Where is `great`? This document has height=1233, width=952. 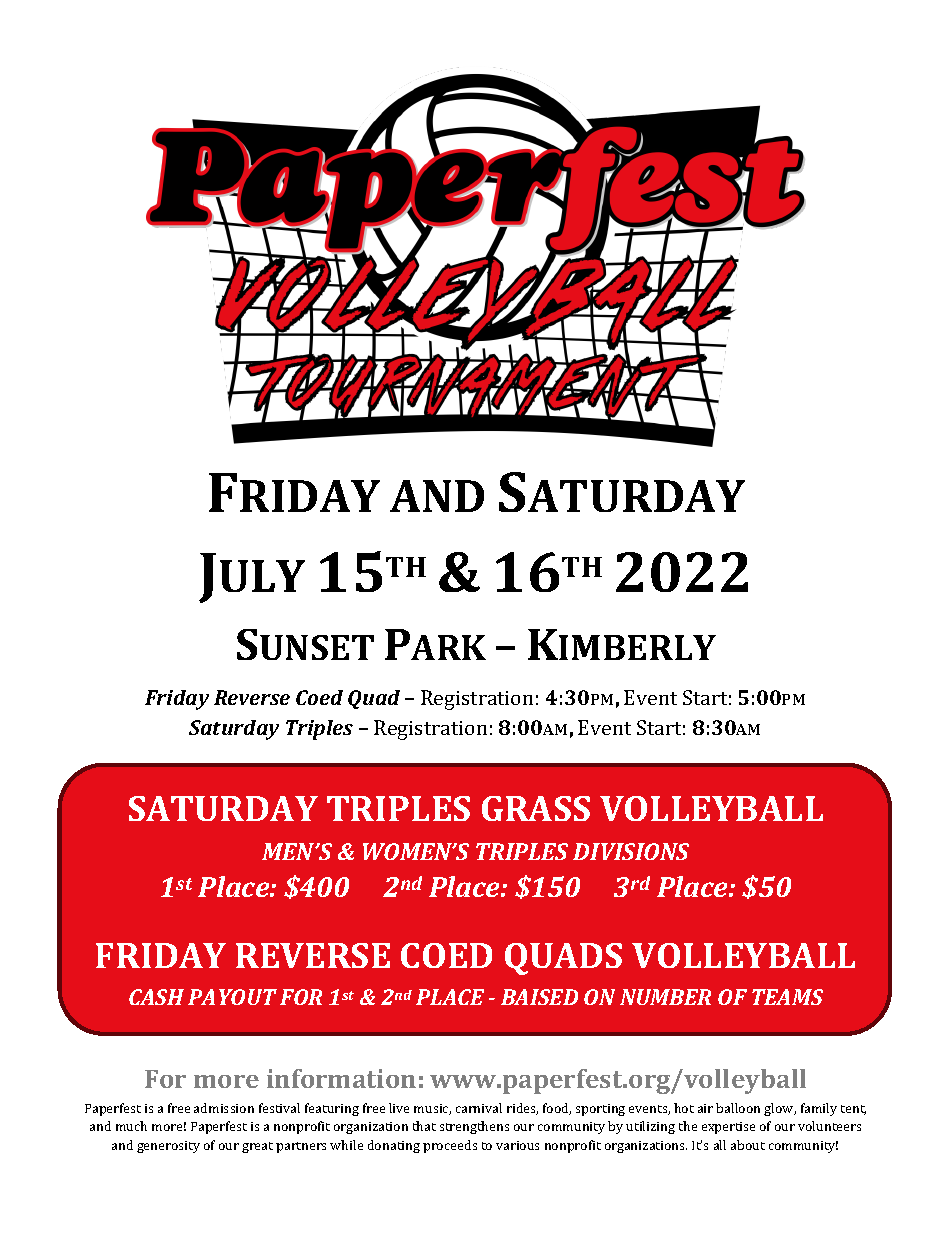 great is located at coordinates (257, 1147).
